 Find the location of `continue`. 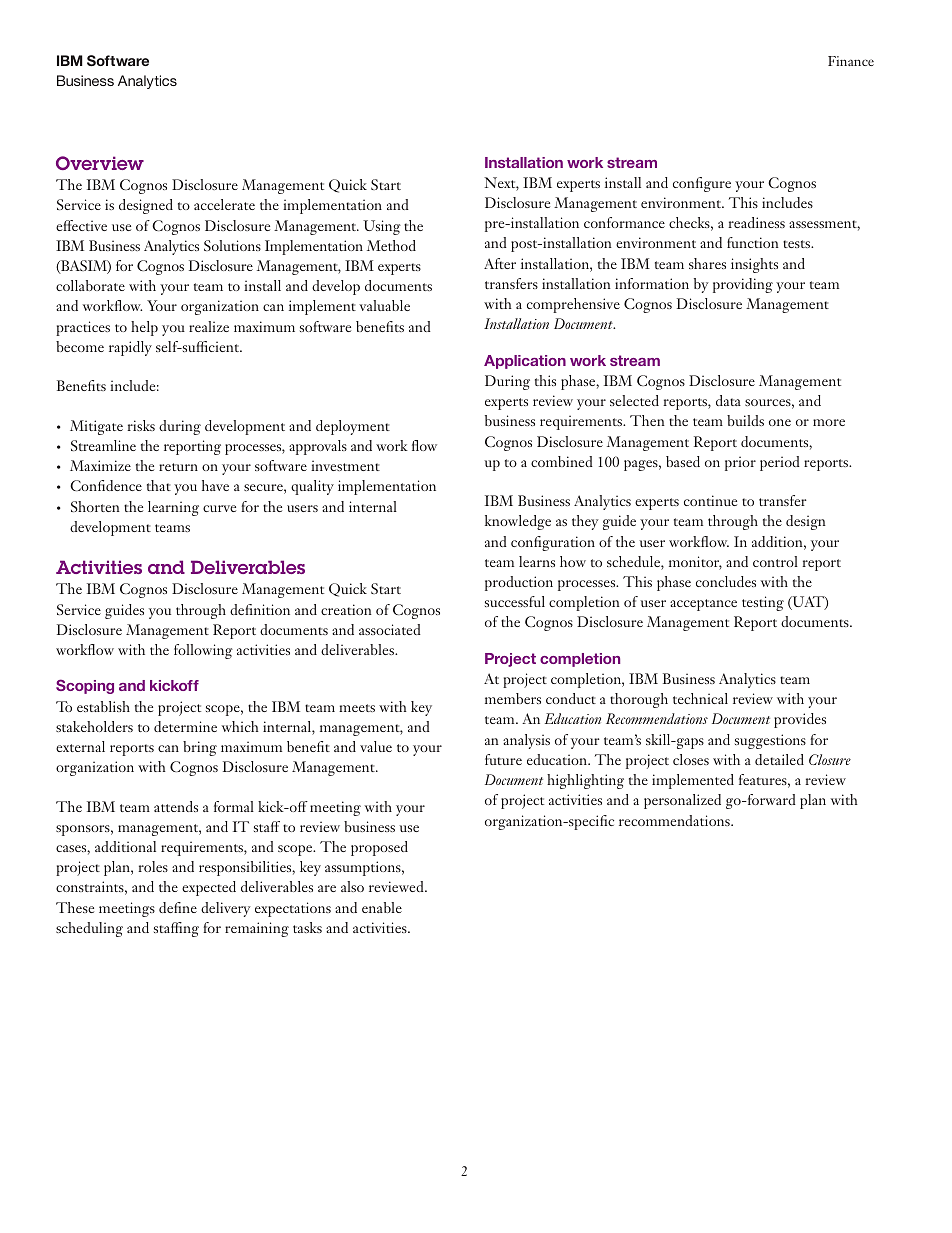

continue is located at coordinates (710, 500).
